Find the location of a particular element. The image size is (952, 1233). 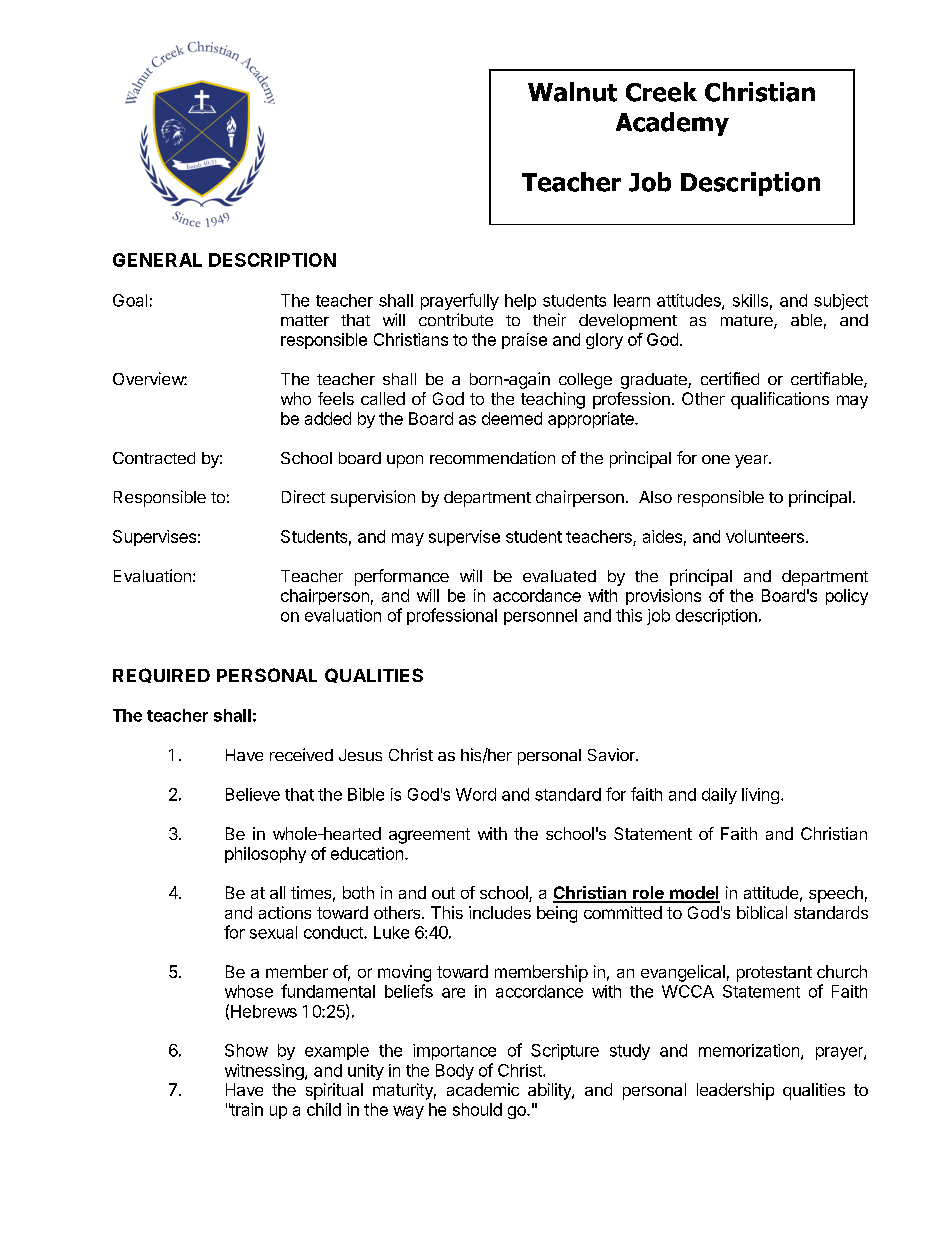

personnel is located at coordinates (540, 617).
